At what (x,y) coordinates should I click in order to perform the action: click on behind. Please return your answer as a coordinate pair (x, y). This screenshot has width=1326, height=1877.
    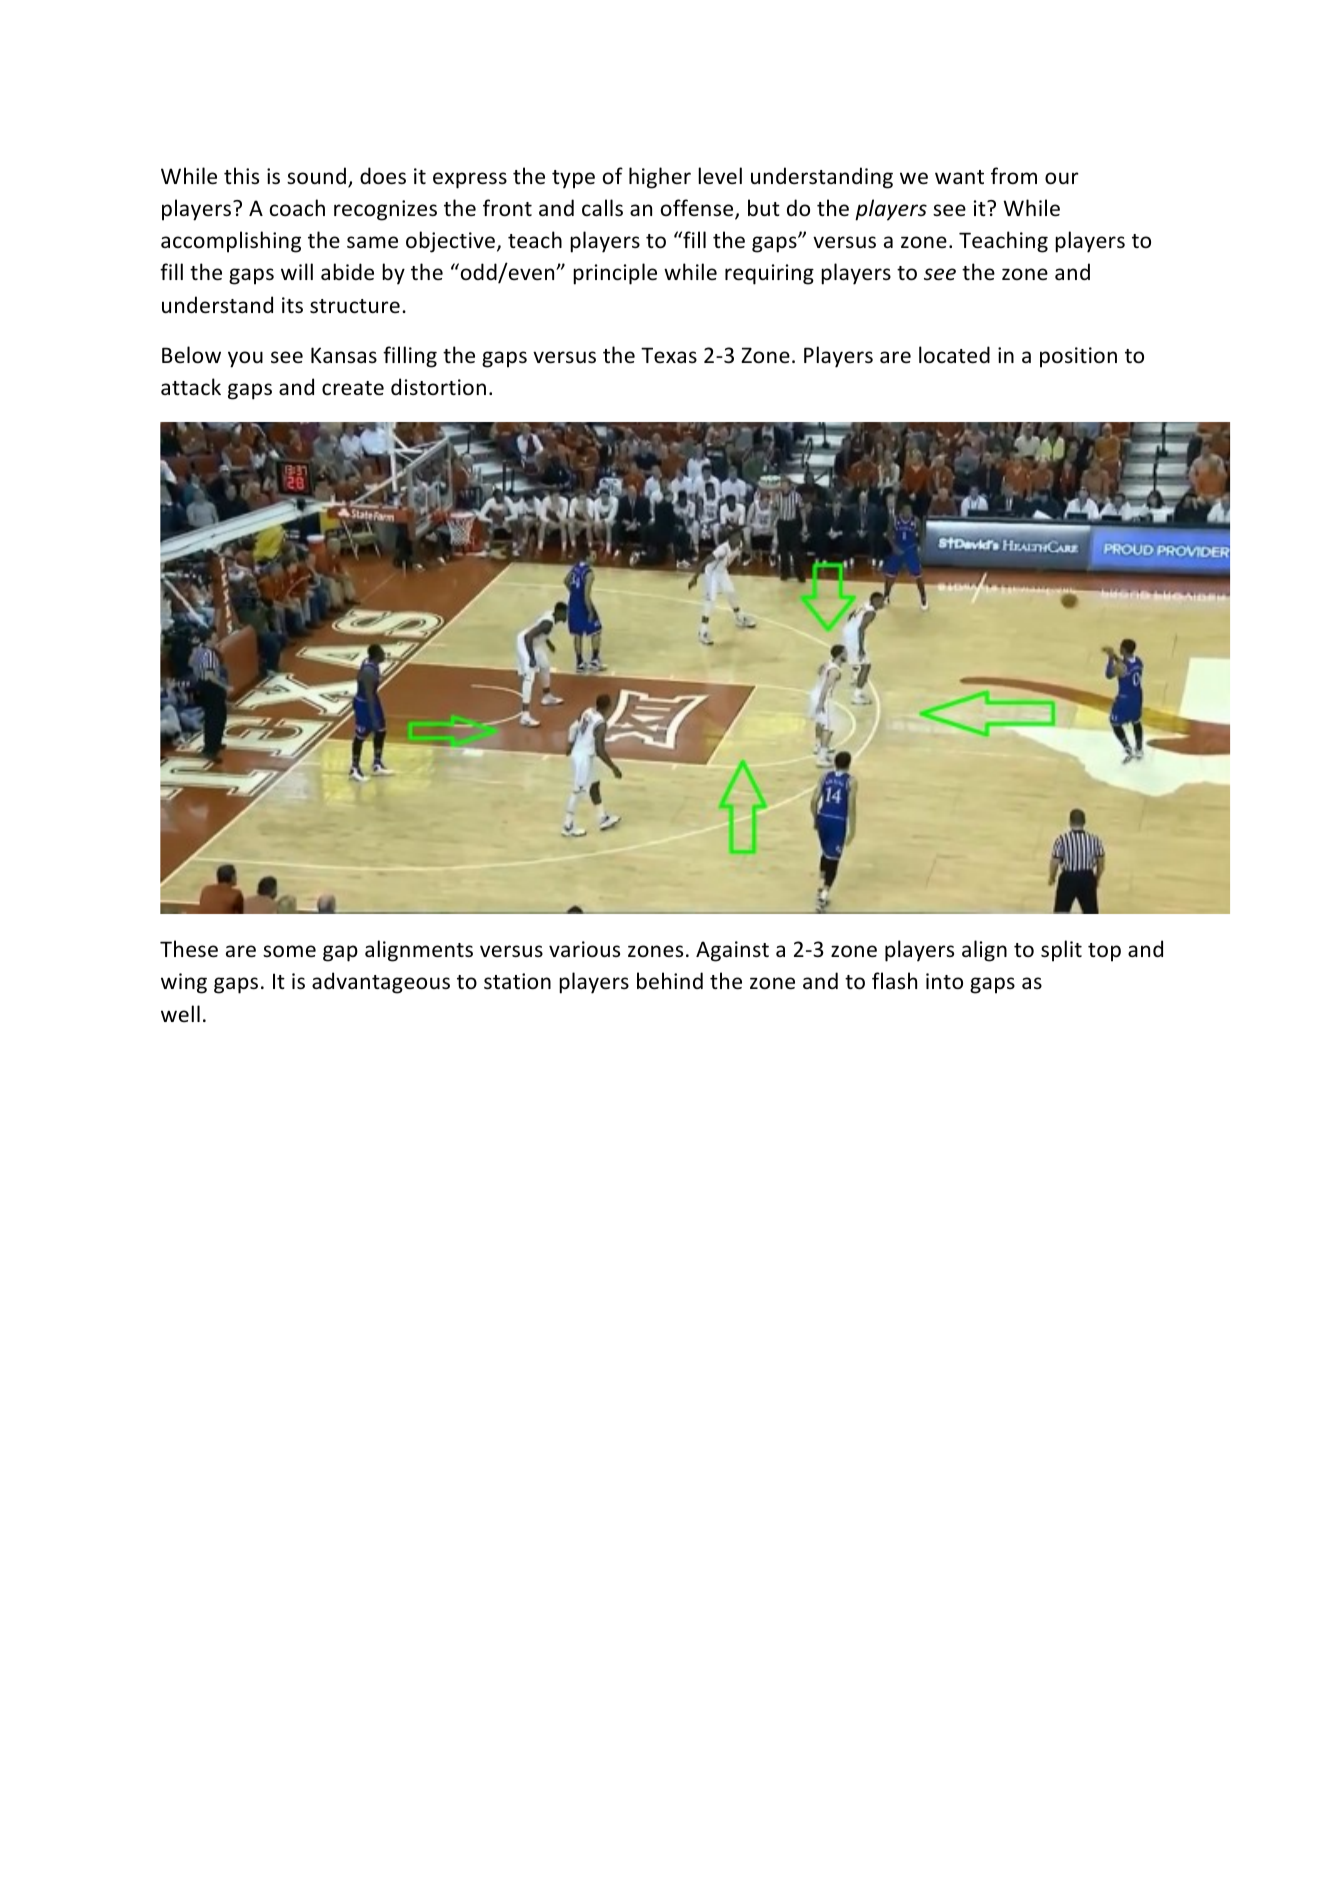
    Looking at the image, I should click on (670, 981).
